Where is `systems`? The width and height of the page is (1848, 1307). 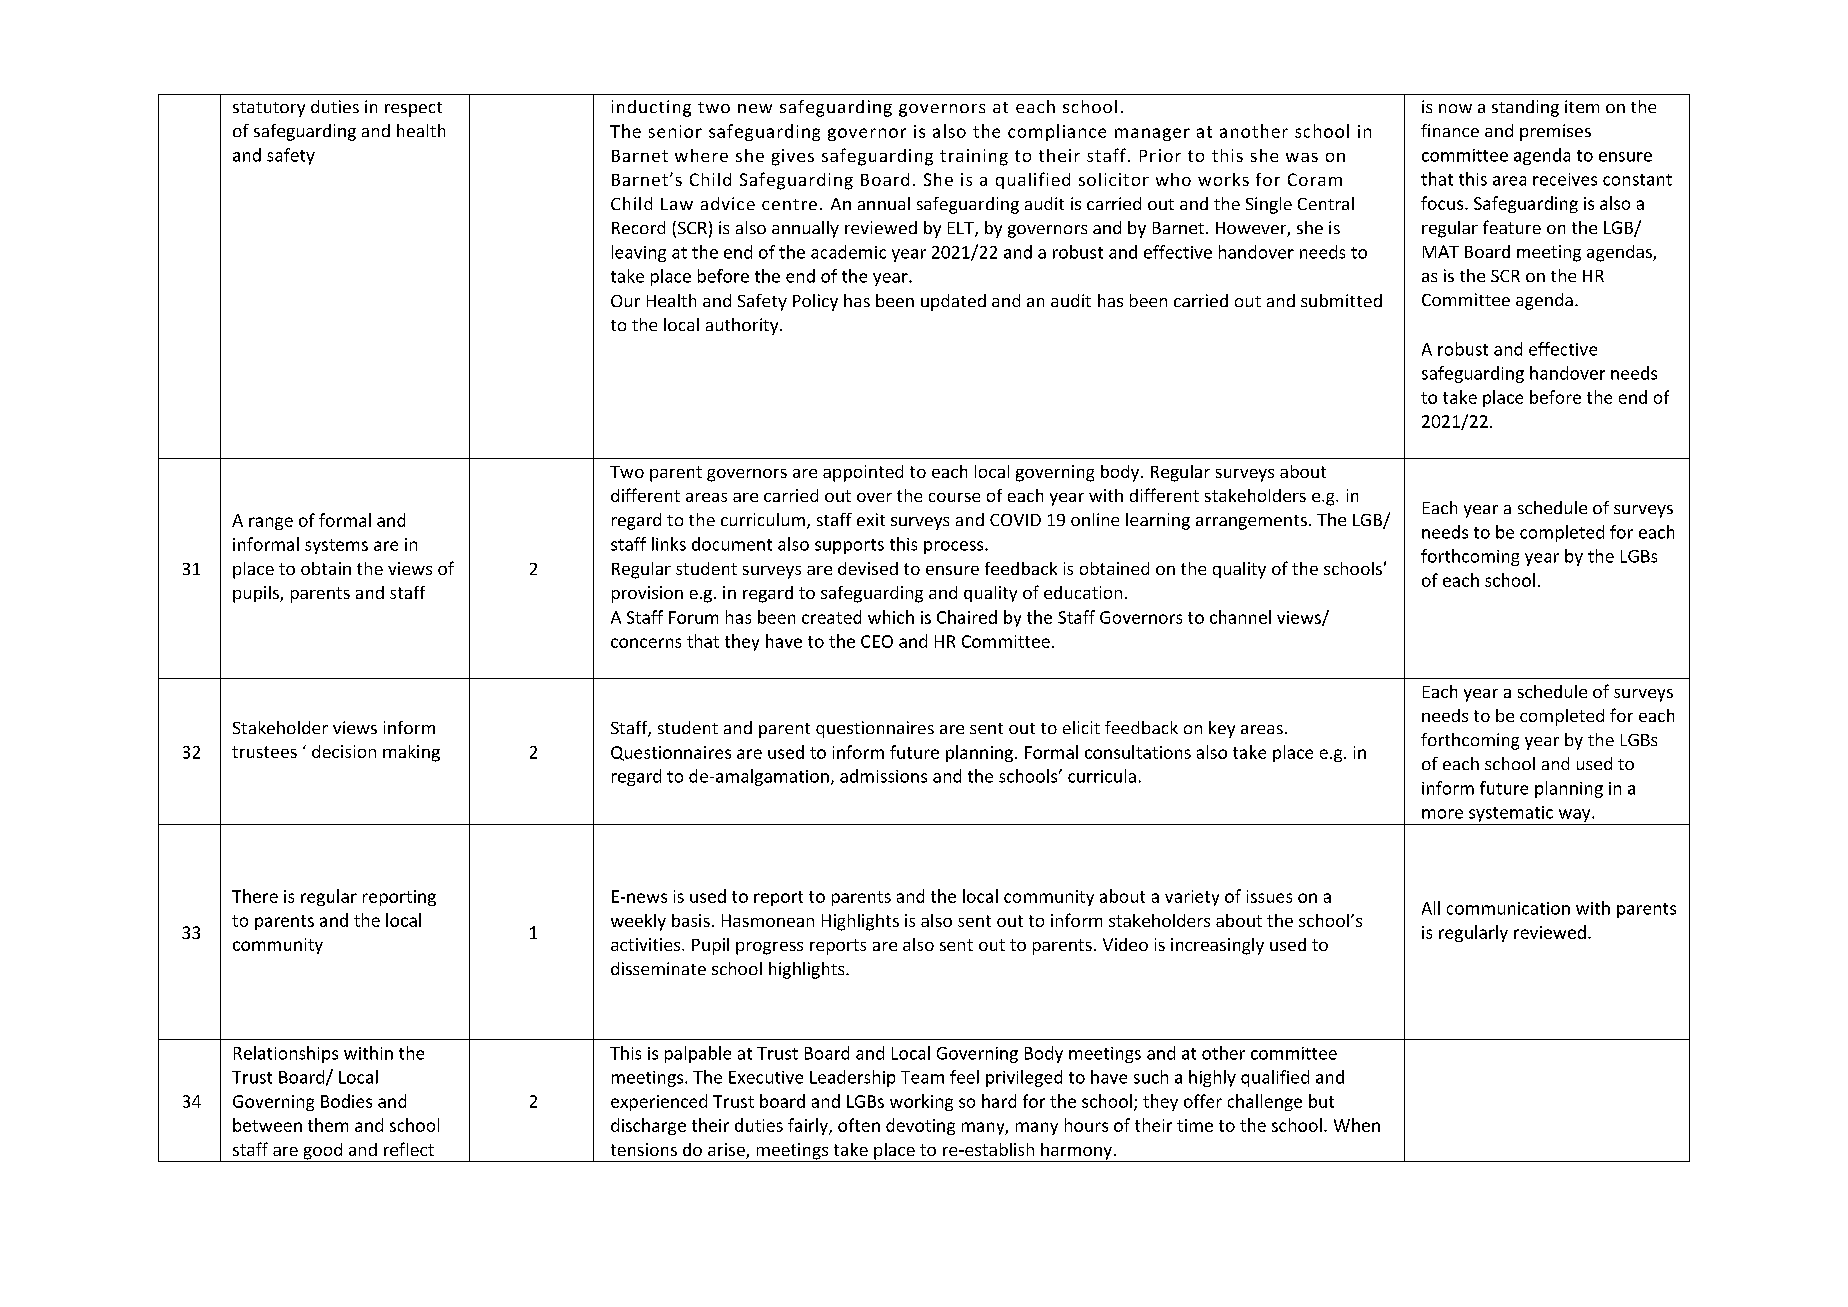
systems is located at coordinates (336, 546).
